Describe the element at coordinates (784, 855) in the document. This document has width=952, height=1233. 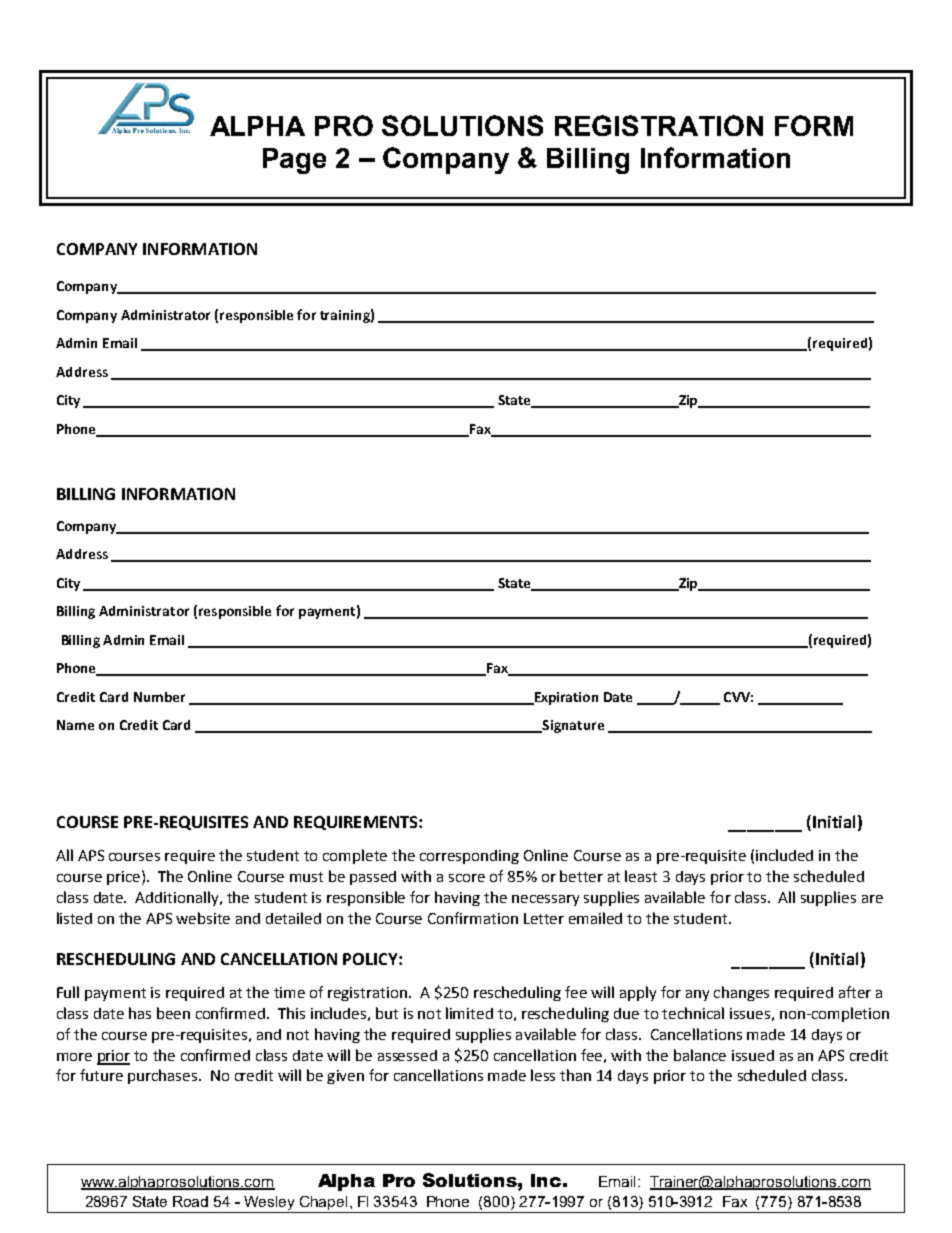
I see `included` at that location.
